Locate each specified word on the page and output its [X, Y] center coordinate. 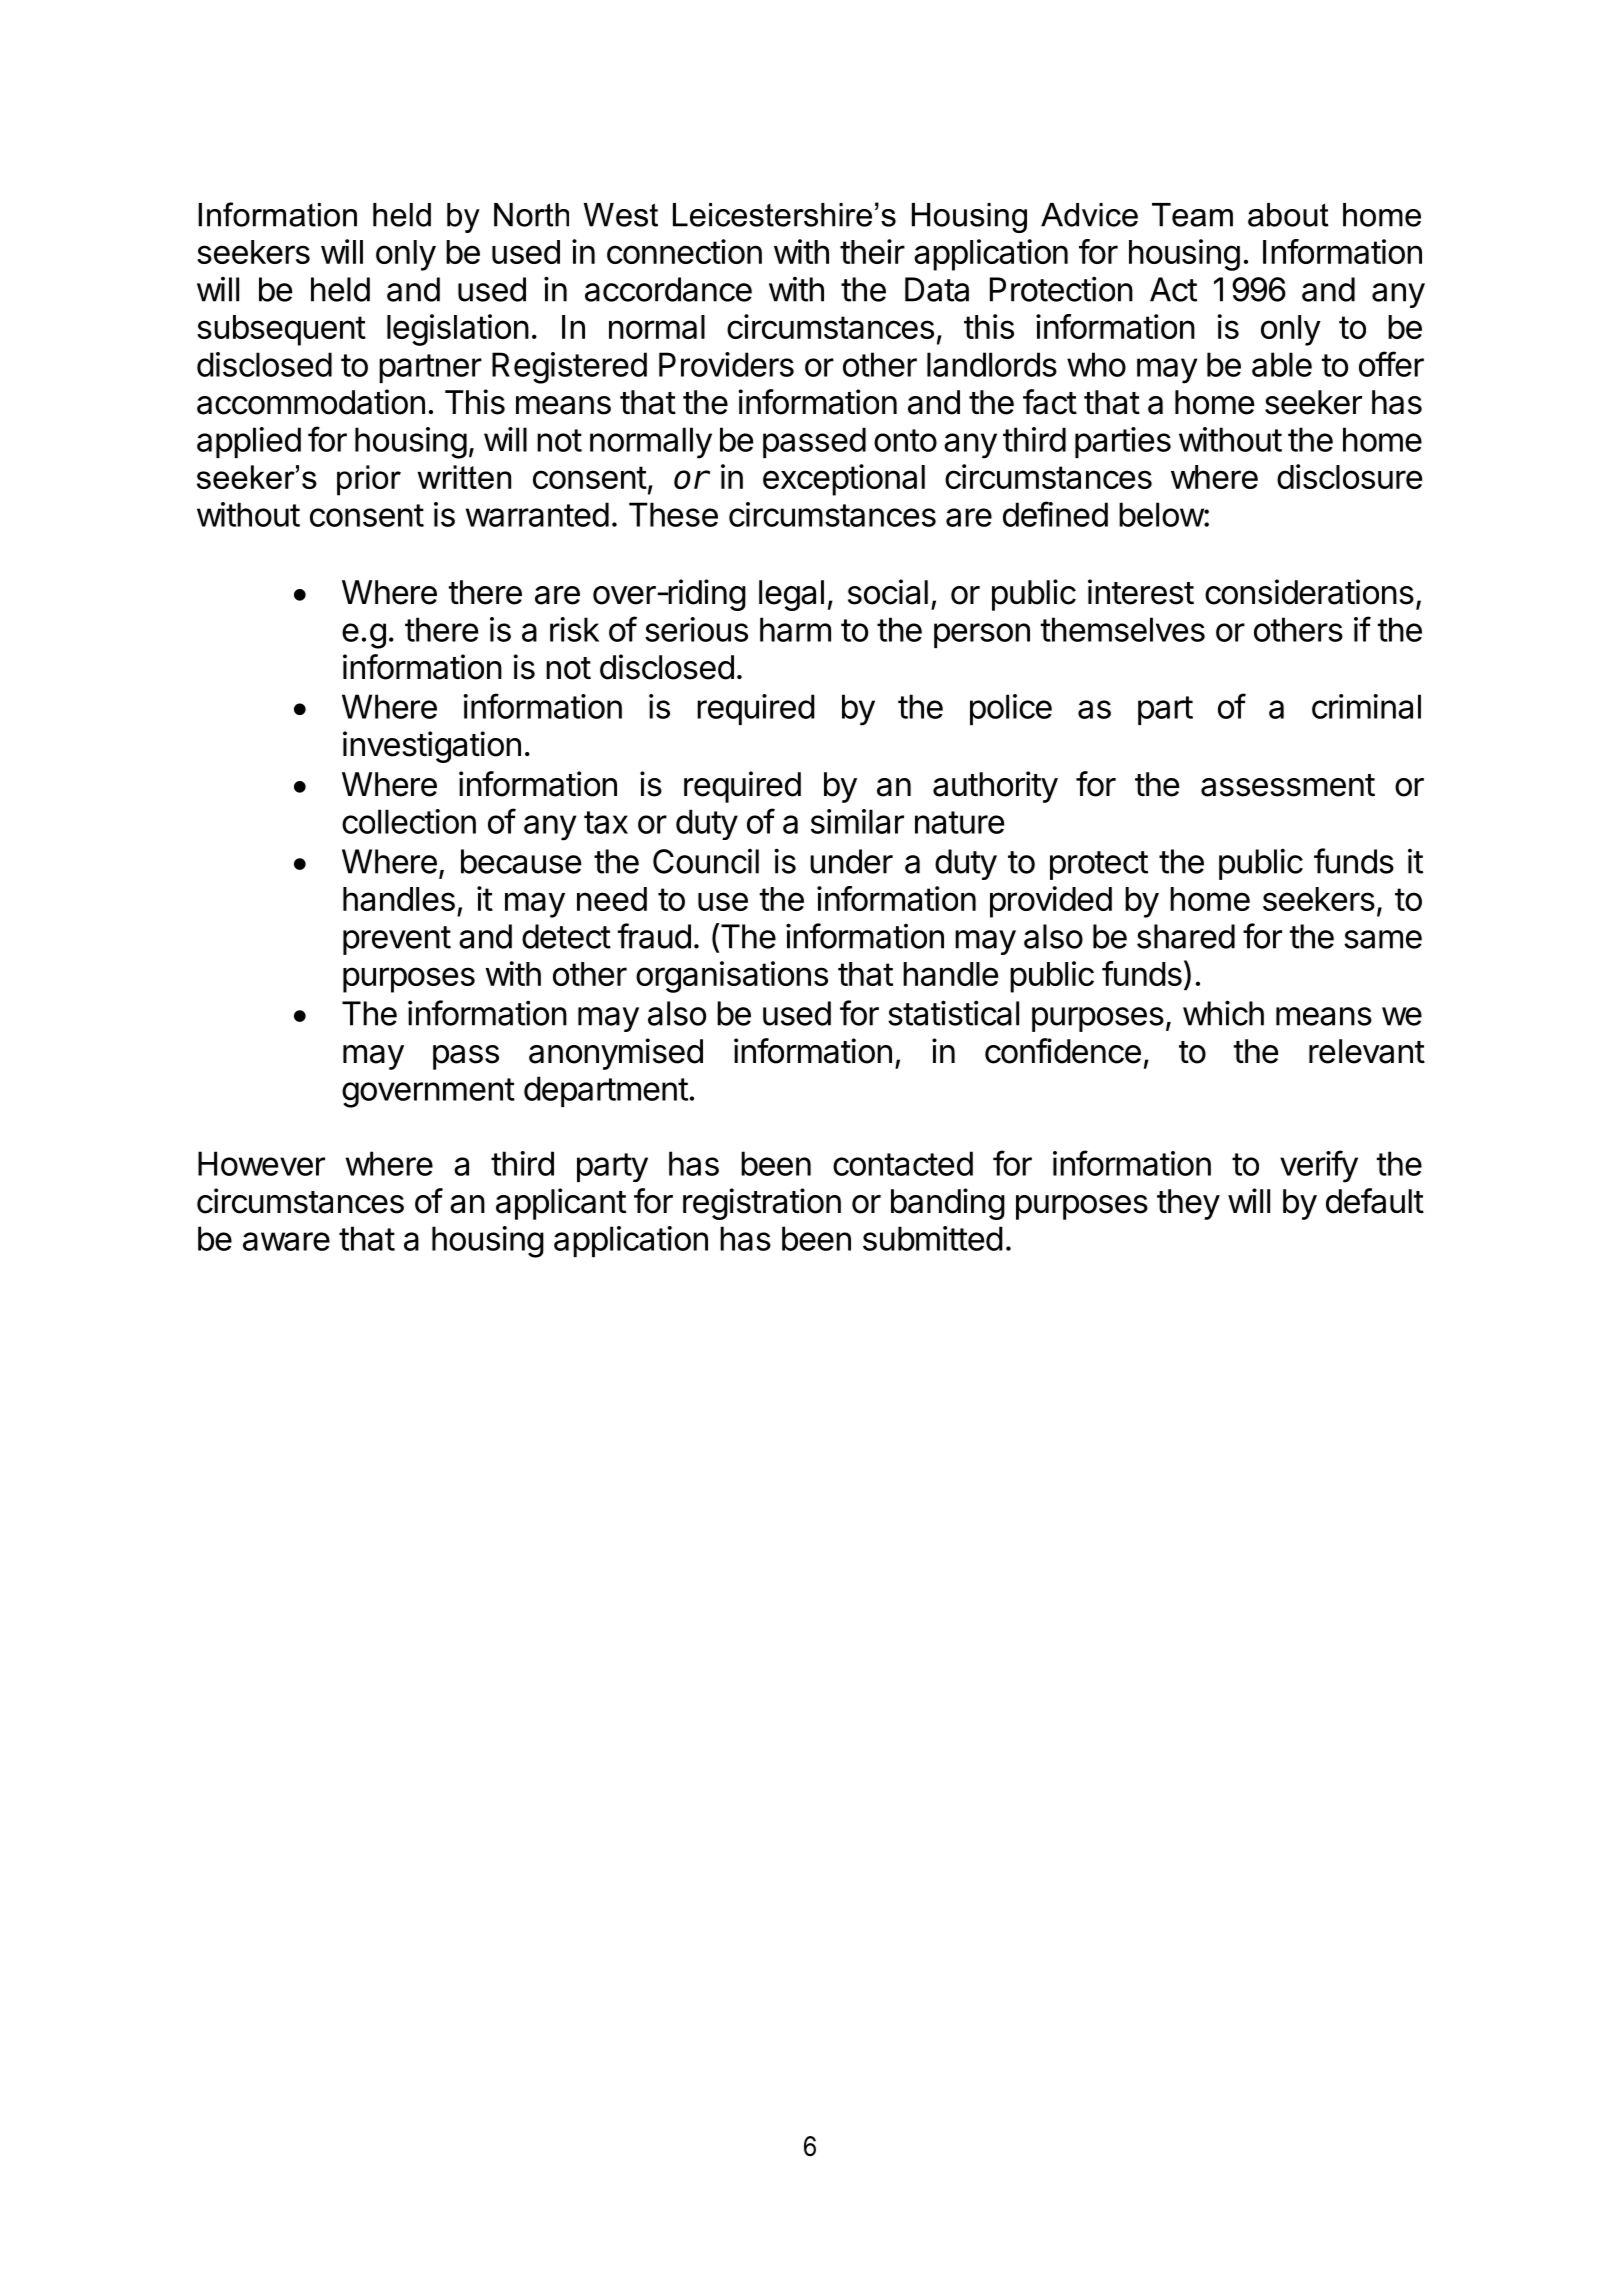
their [872, 251]
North [531, 215]
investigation [432, 747]
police [1011, 709]
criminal [1366, 706]
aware [286, 1241]
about [1288, 215]
